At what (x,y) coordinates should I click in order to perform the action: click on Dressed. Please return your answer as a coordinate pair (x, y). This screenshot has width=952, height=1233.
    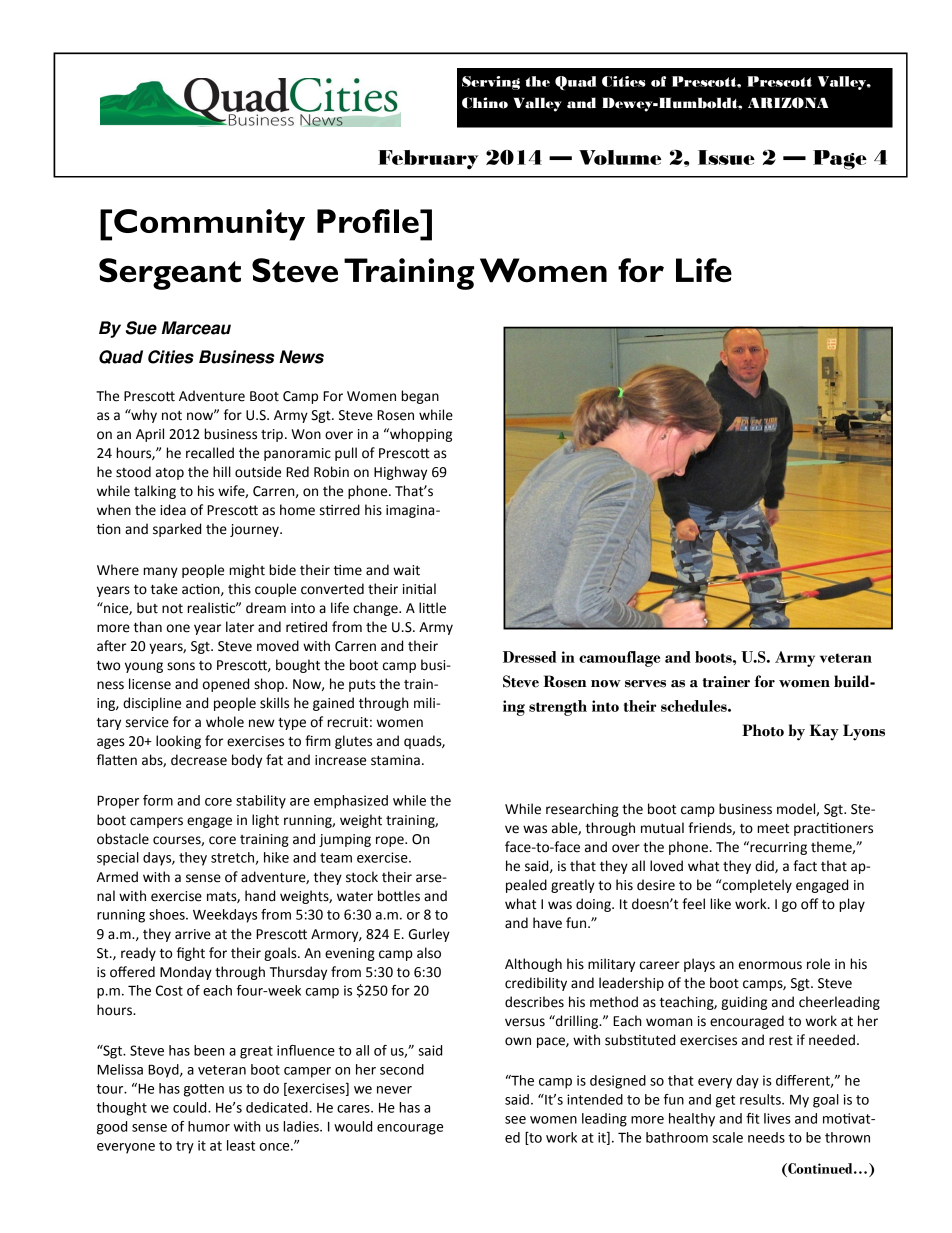
    Looking at the image, I should click on (529, 657).
